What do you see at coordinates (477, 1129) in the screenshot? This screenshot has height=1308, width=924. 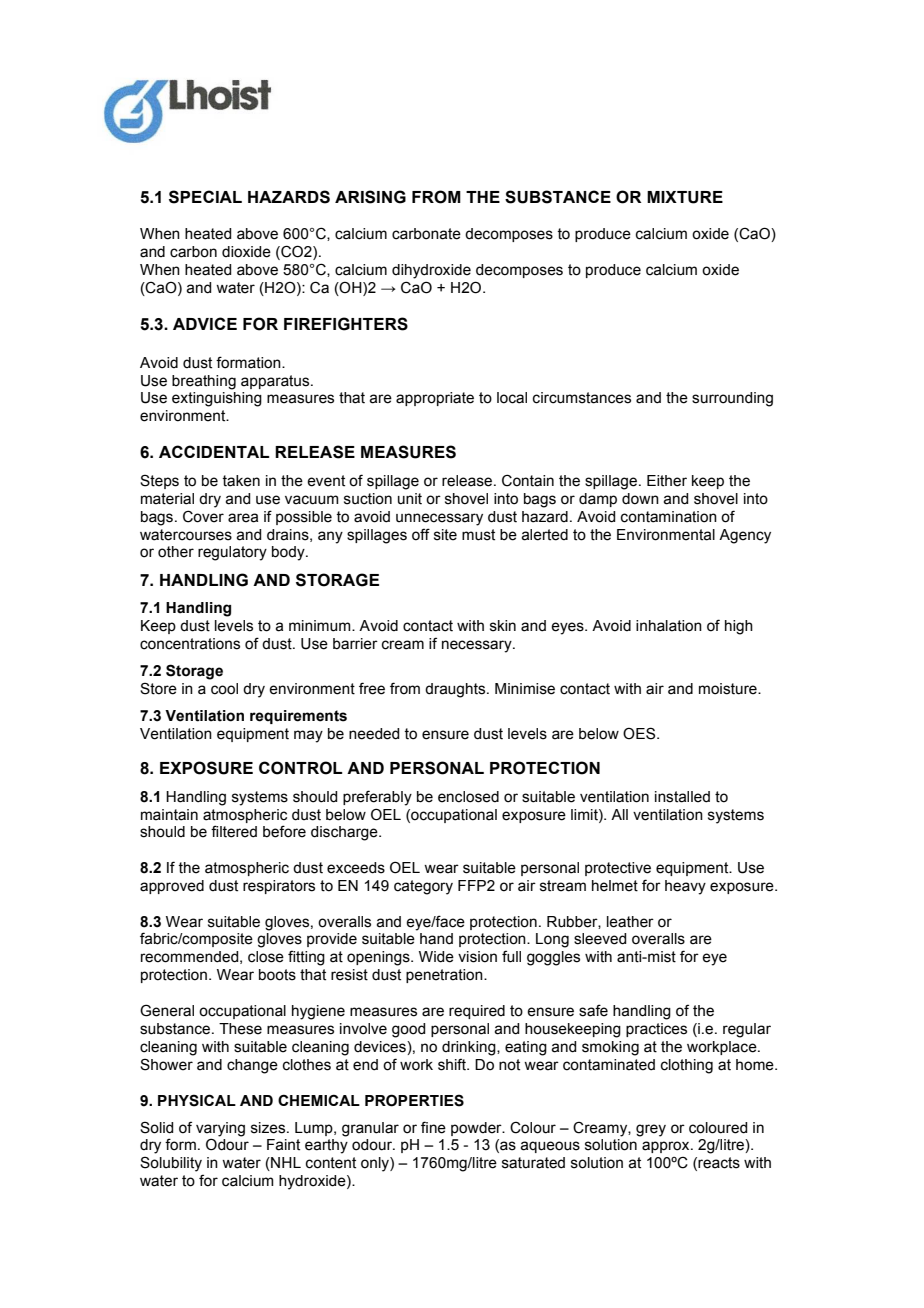 I see `powder` at bounding box center [477, 1129].
